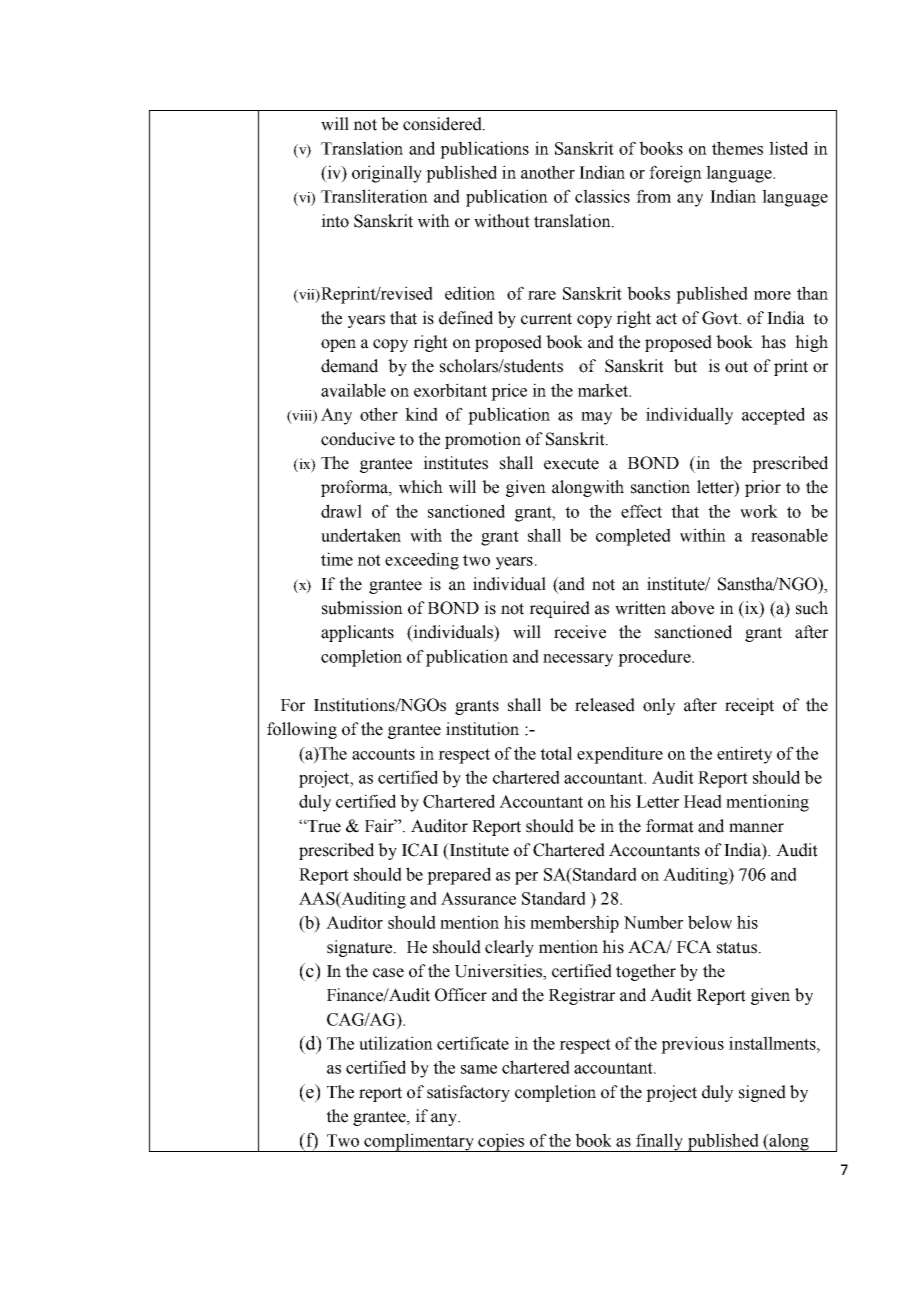  Describe the element at coordinates (357, 633) in the document. I see `applicants` at that location.
